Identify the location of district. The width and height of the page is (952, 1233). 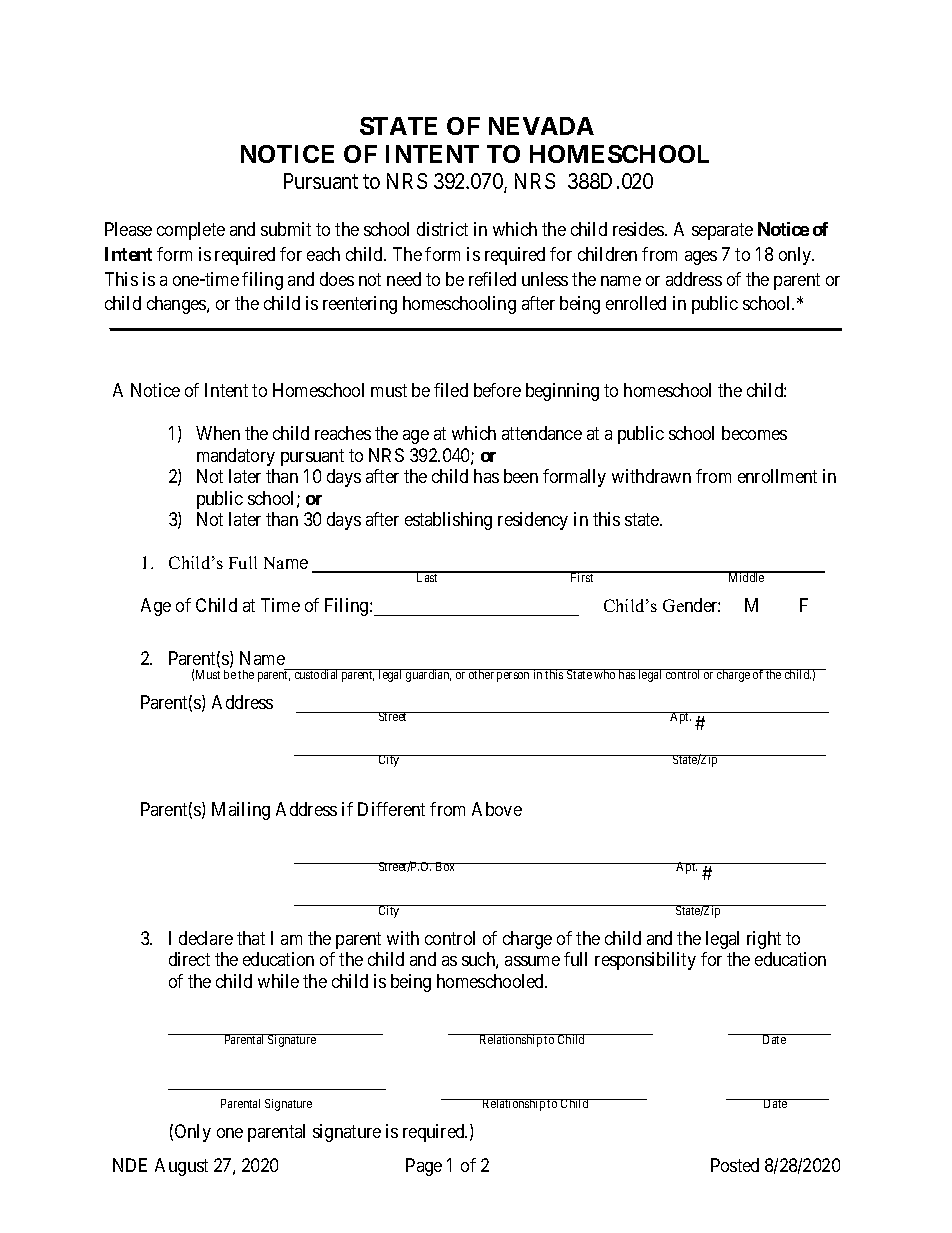
(442, 229).
